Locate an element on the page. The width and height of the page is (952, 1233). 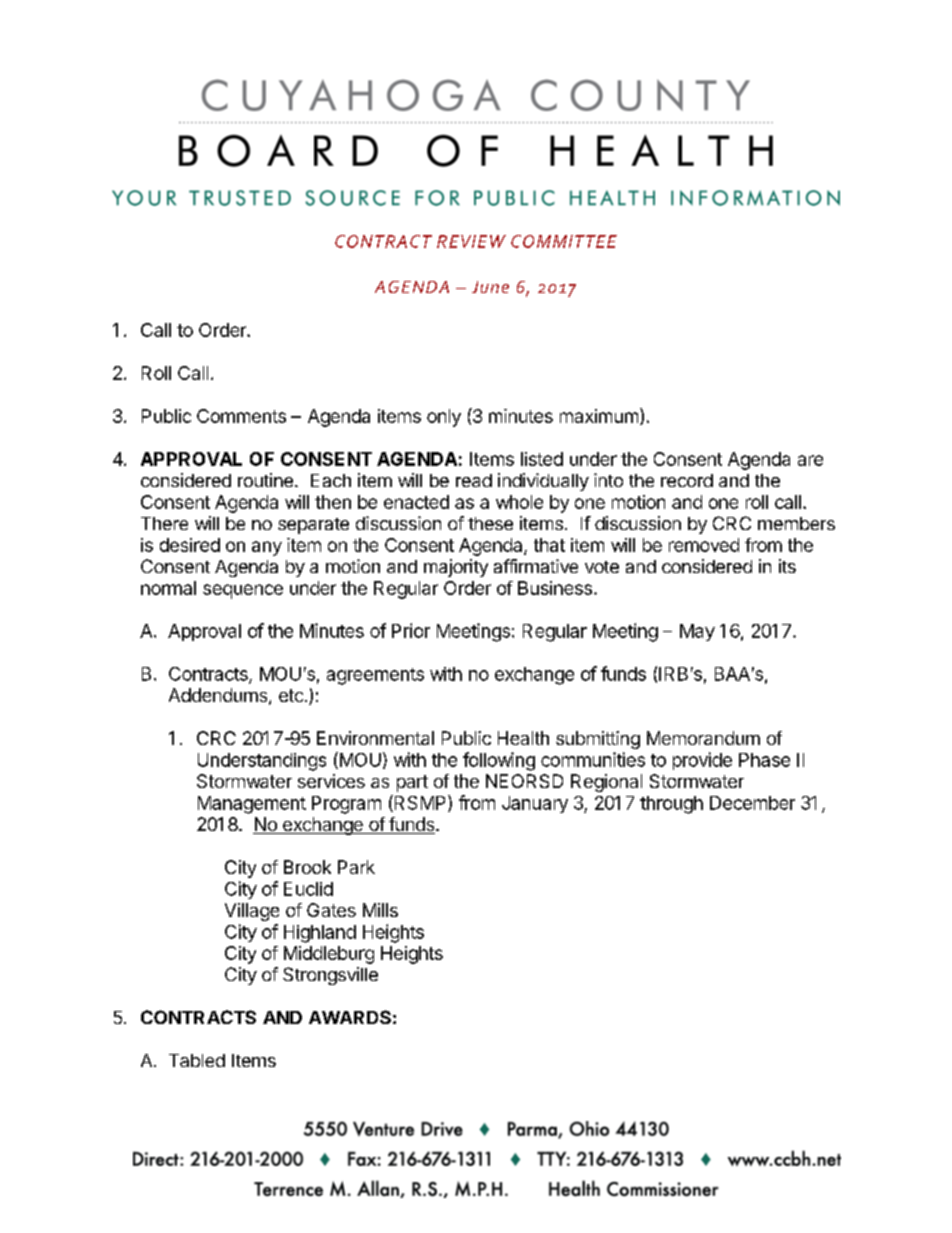
removed is located at coordinates (704, 545).
